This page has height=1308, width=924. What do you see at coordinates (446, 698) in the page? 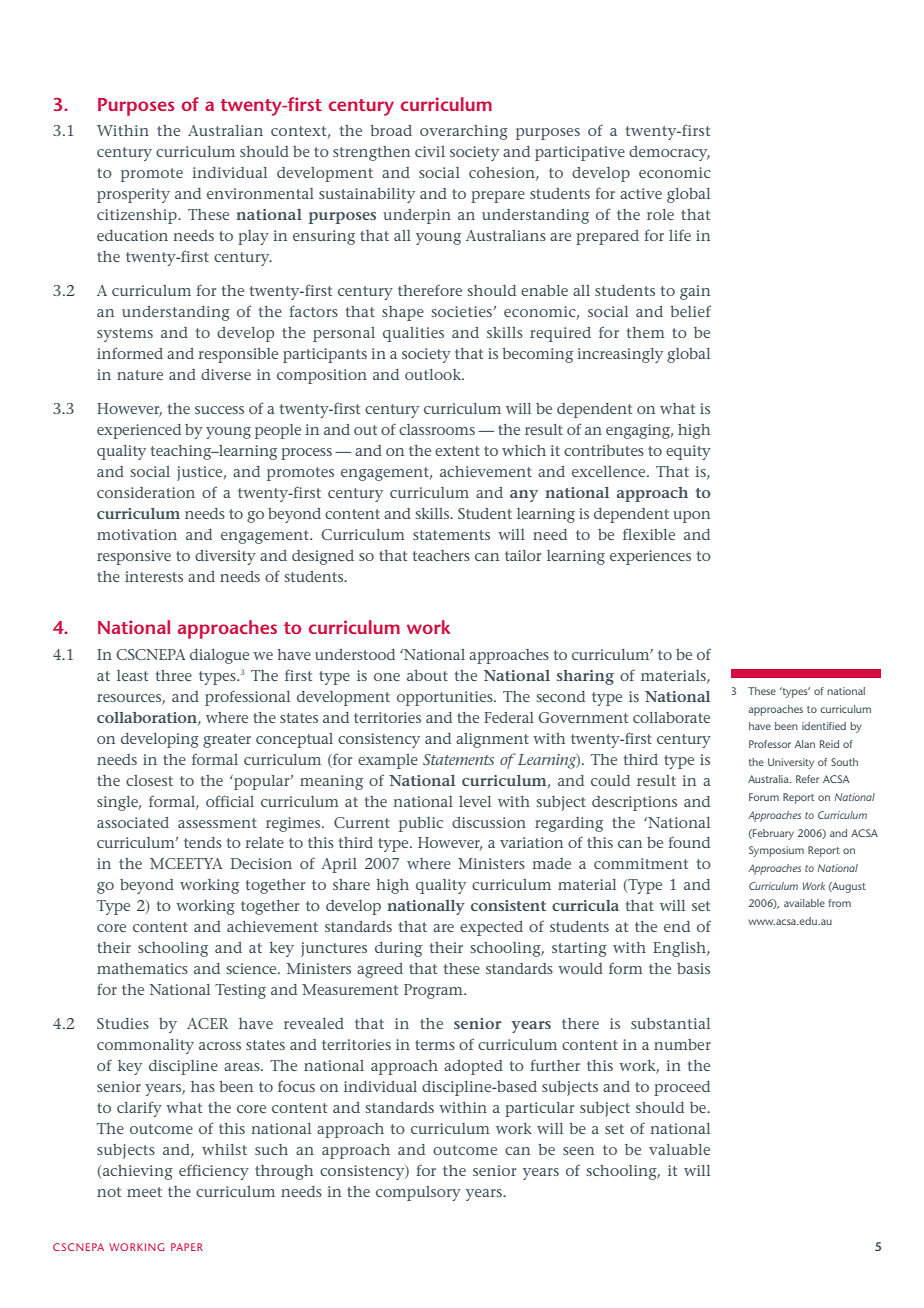
I see `opportunities` at bounding box center [446, 698].
